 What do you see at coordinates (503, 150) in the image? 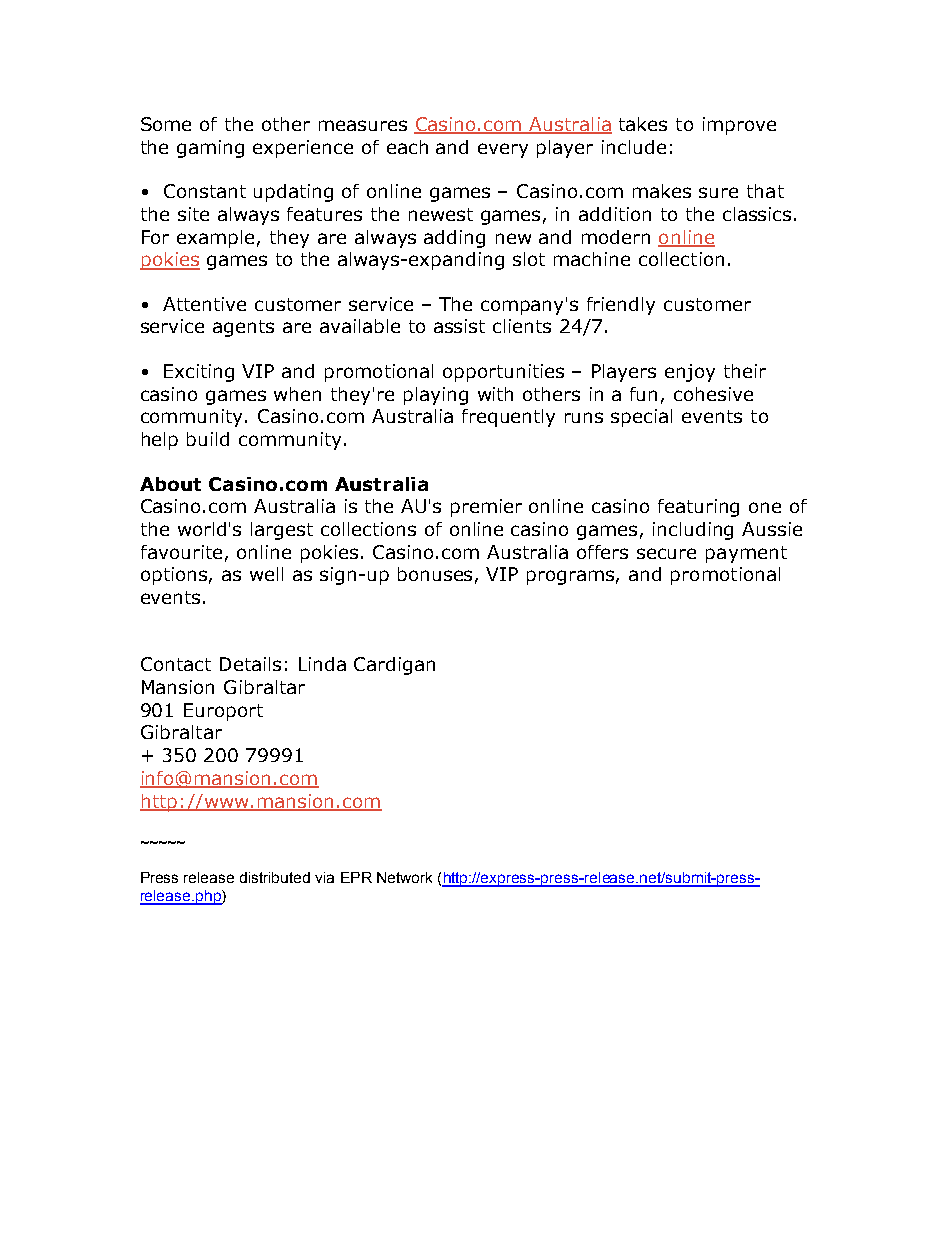
I see `every` at bounding box center [503, 150].
